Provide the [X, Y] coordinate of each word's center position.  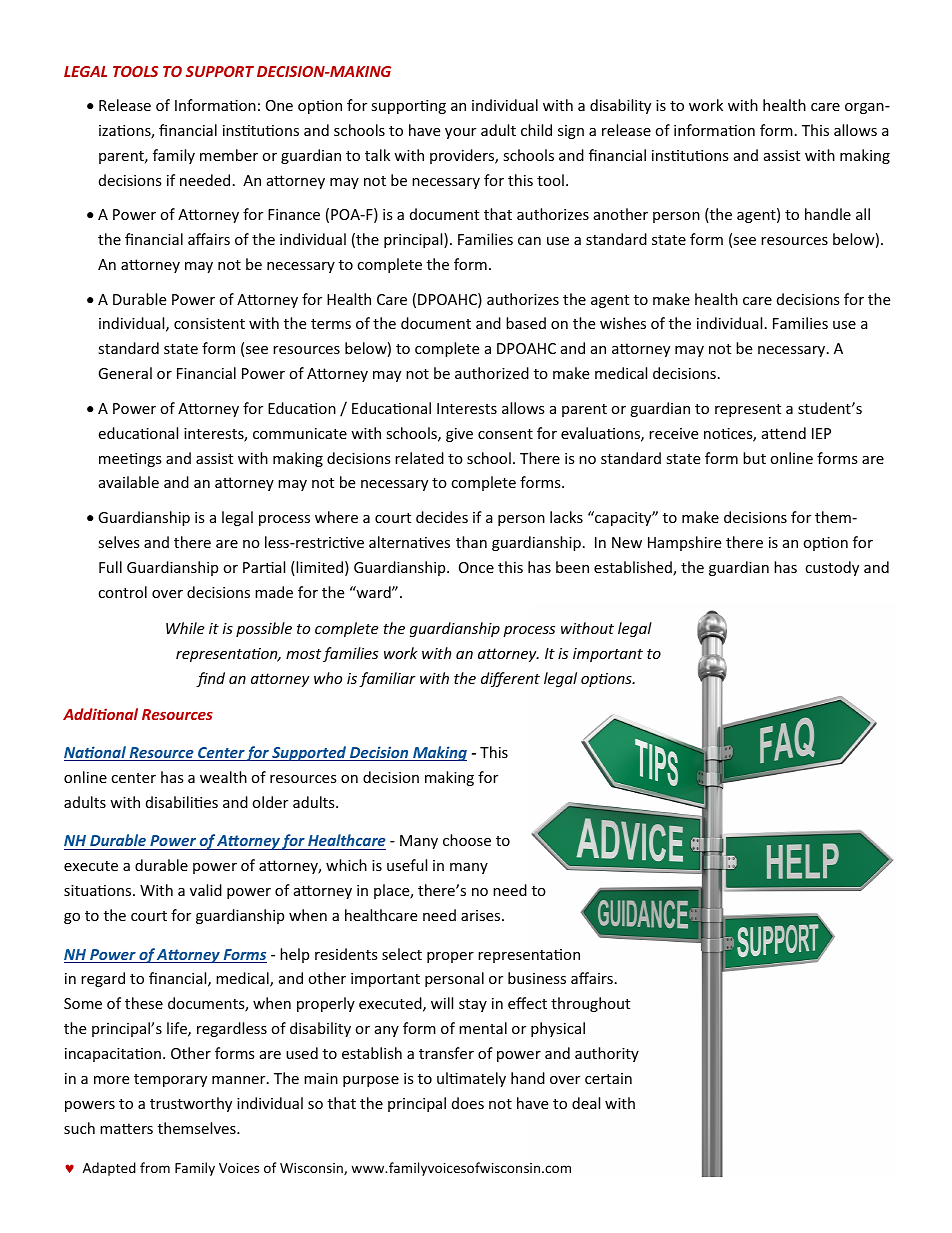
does [468, 1103]
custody [832, 568]
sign [571, 132]
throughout [590, 1004]
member [229, 155]
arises [482, 915]
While [185, 628]
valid [206, 890]
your [460, 133]
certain [608, 1078]
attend [784, 433]
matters [126, 1128]
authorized [492, 373]
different [510, 679]
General [125, 373]
